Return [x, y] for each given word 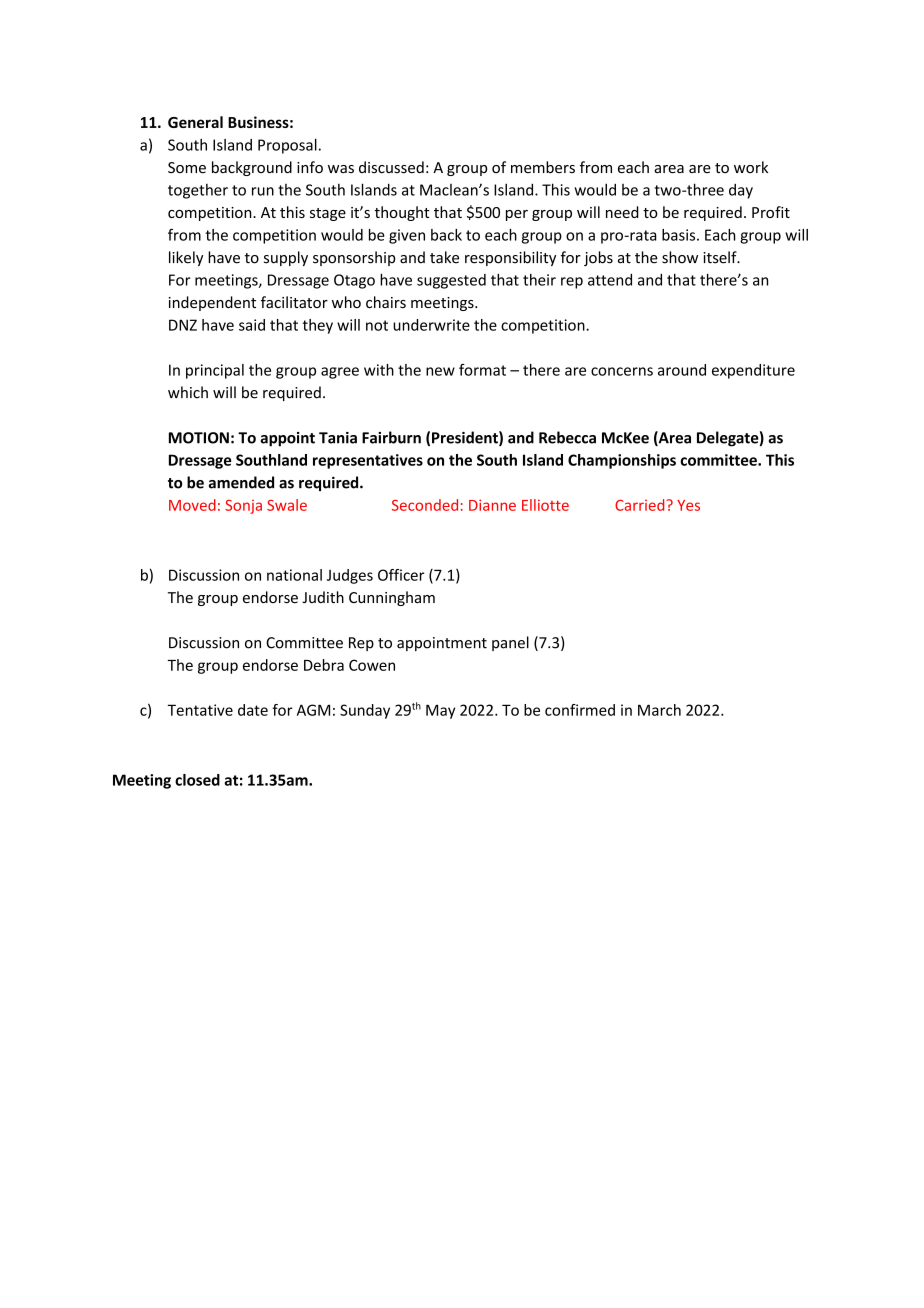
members [543, 167]
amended [241, 482]
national [294, 575]
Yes [688, 505]
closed [197, 780]
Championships [622, 461]
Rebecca [567, 437]
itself [721, 257]
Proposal [287, 146]
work [751, 167]
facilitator [294, 302]
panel [510, 643]
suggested [451, 281]
